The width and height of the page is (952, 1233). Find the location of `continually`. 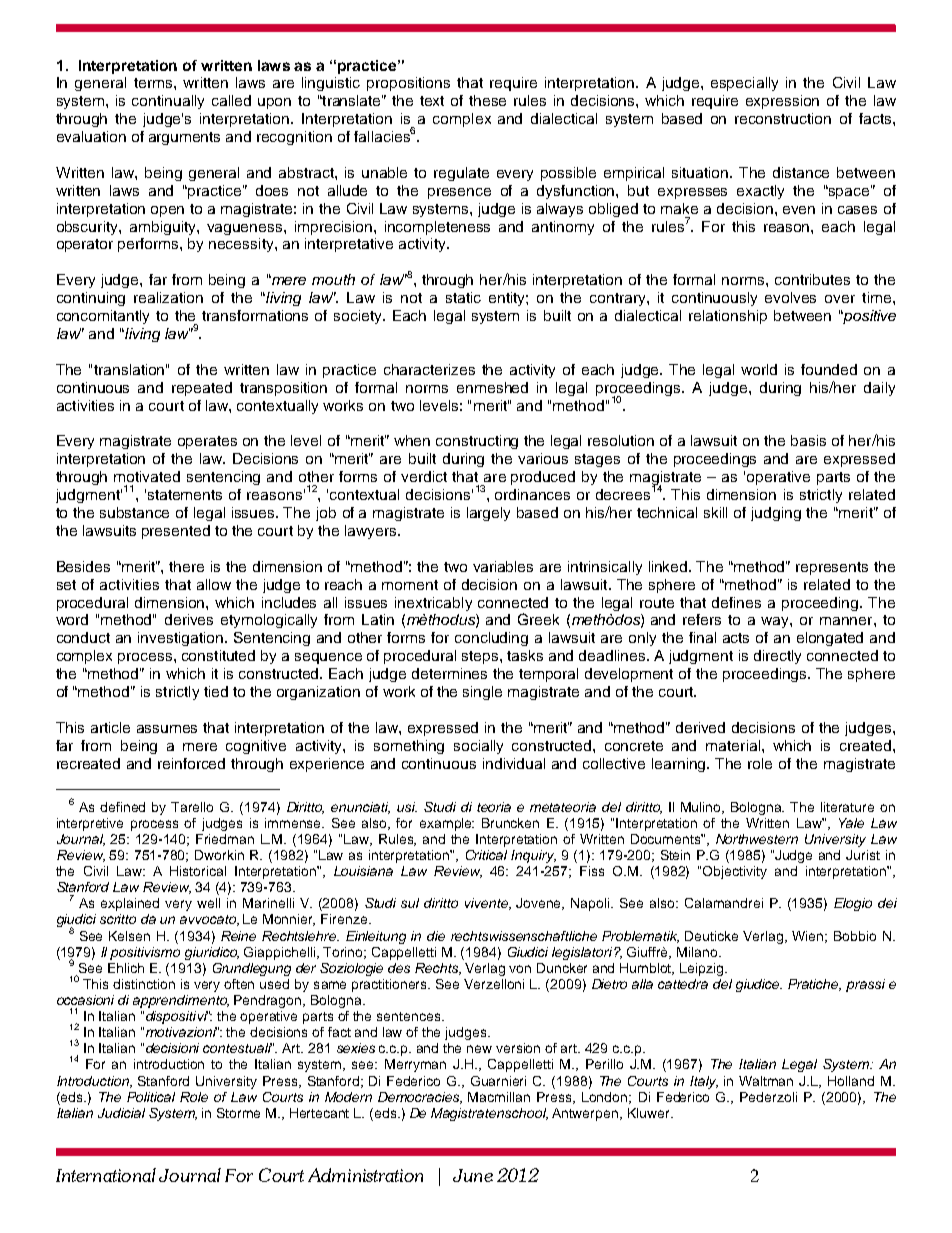

continually is located at coordinates (168, 102).
